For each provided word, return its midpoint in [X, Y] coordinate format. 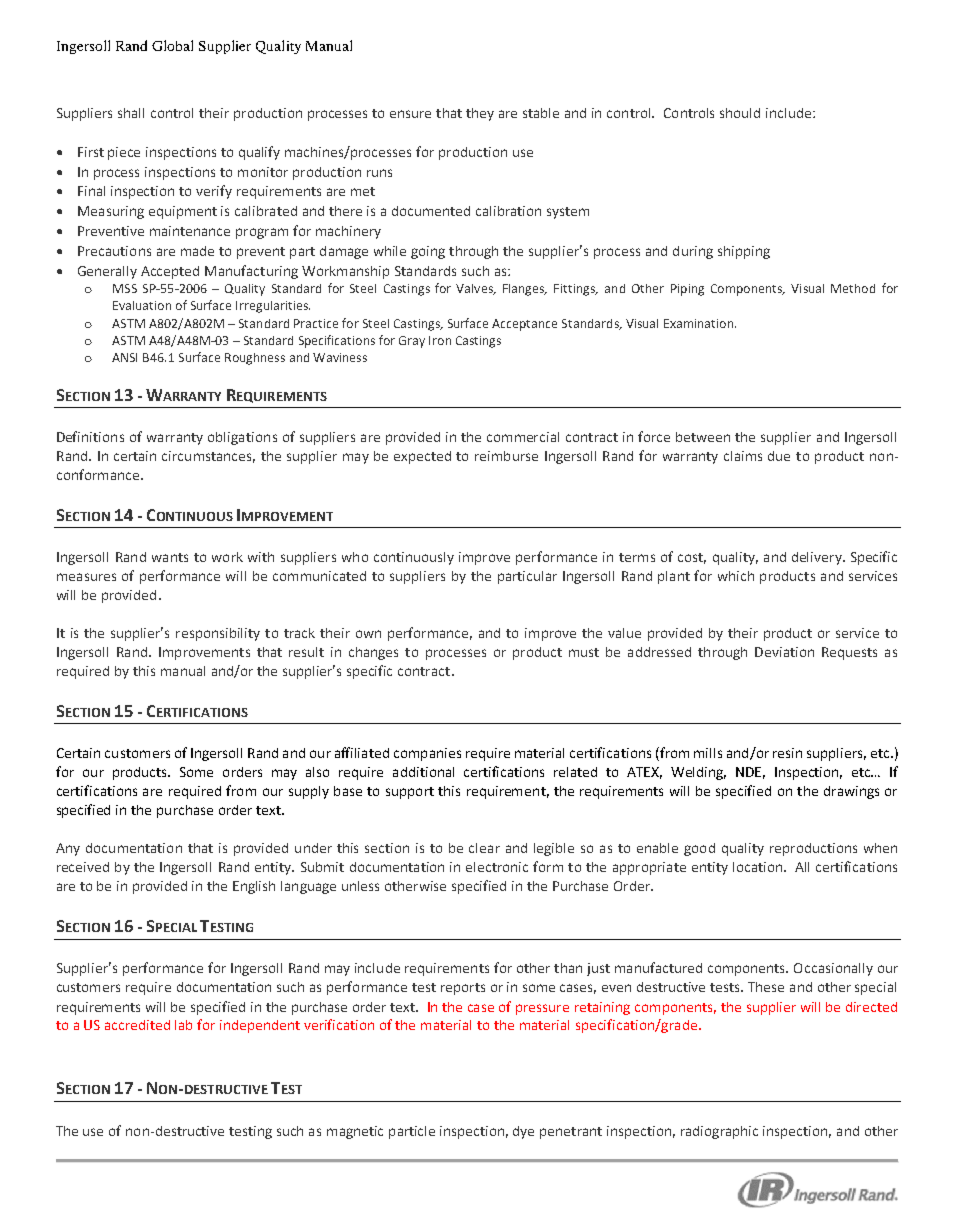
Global [172, 45]
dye [523, 1132]
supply [309, 792]
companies [427, 754]
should [740, 113]
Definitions [90, 436]
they [480, 114]
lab [183, 1025]
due [779, 456]
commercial [523, 437]
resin [787, 753]
